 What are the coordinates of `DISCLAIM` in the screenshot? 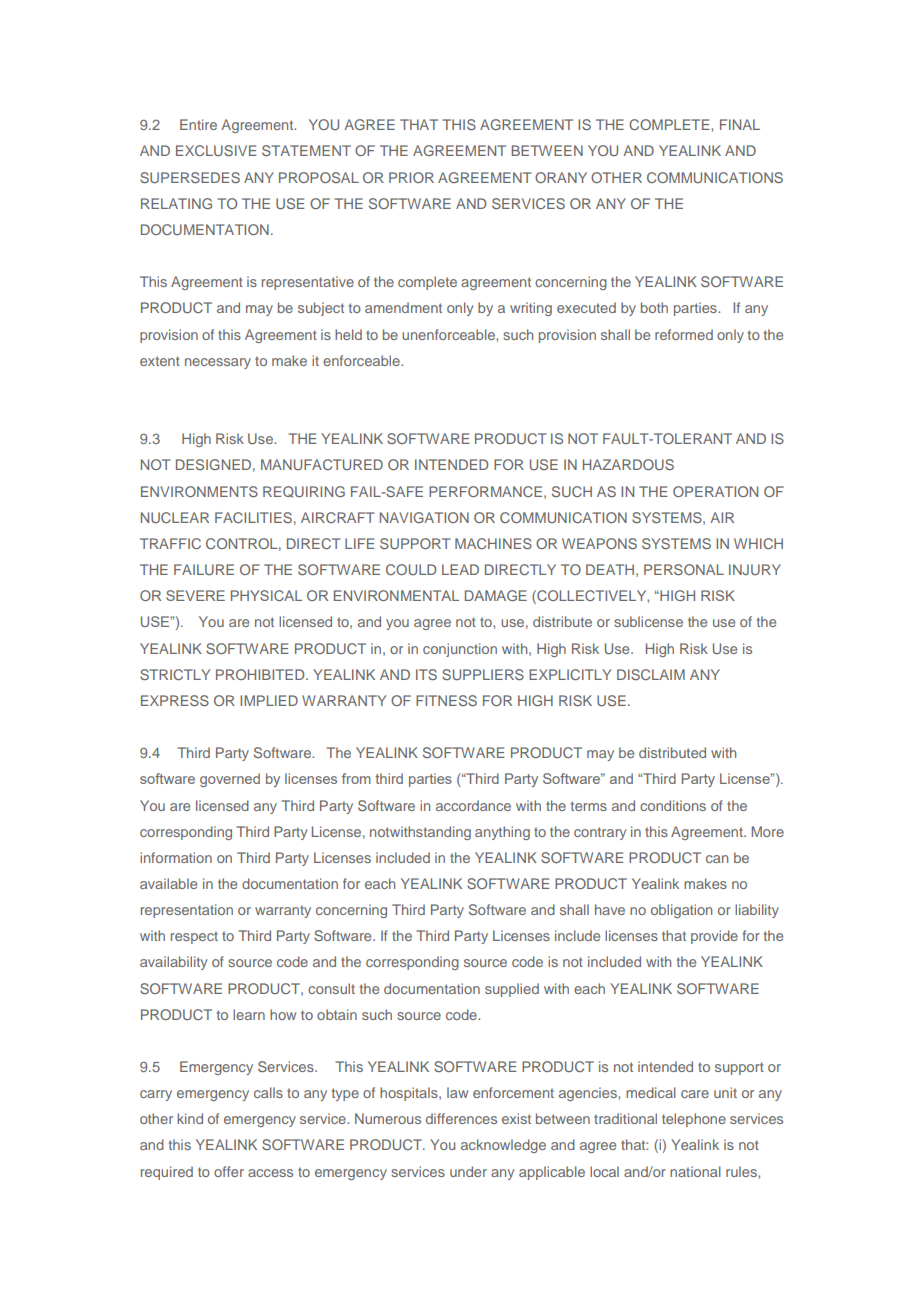 It's located at (651, 674).
